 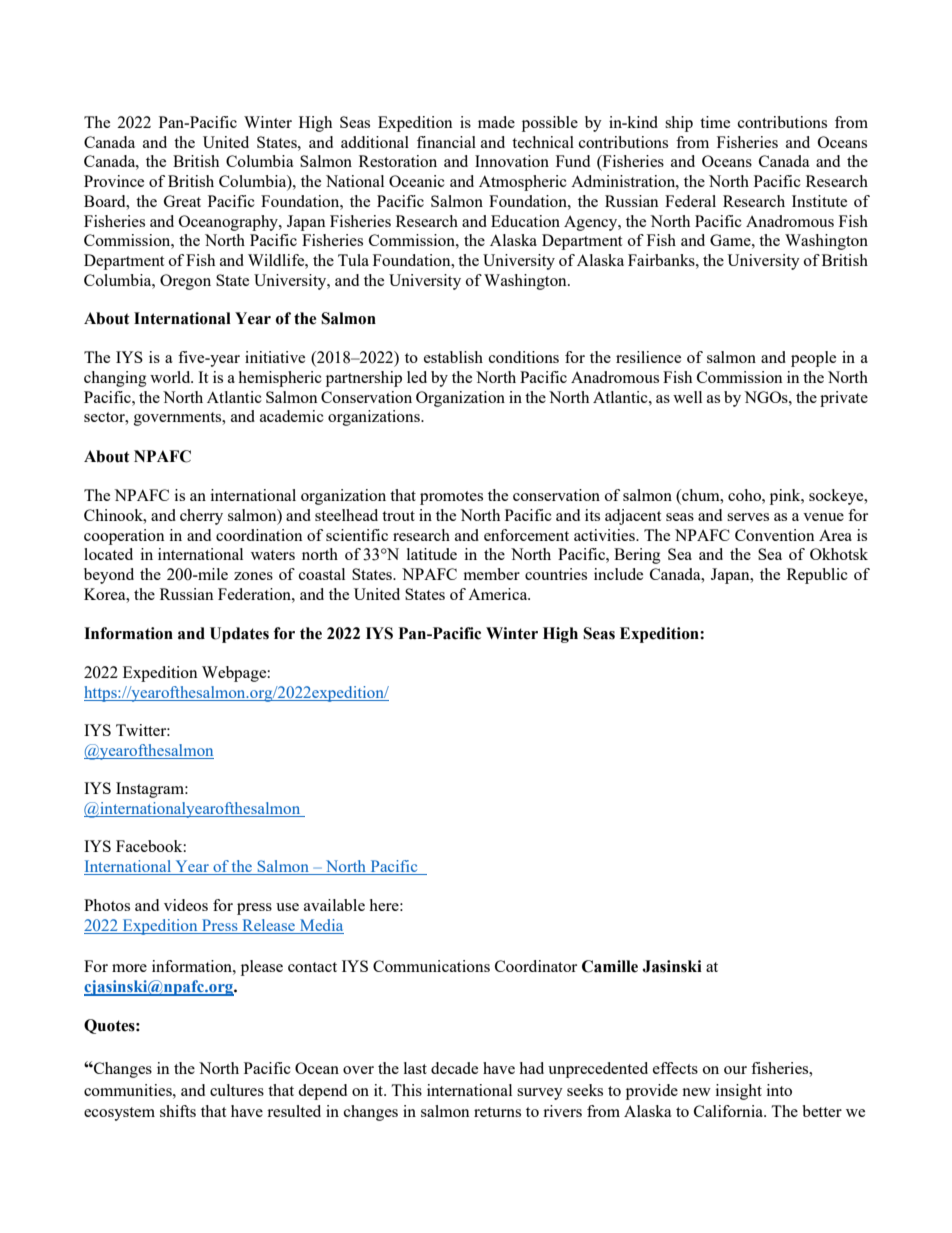 I want to click on videos, so click(x=186, y=905).
